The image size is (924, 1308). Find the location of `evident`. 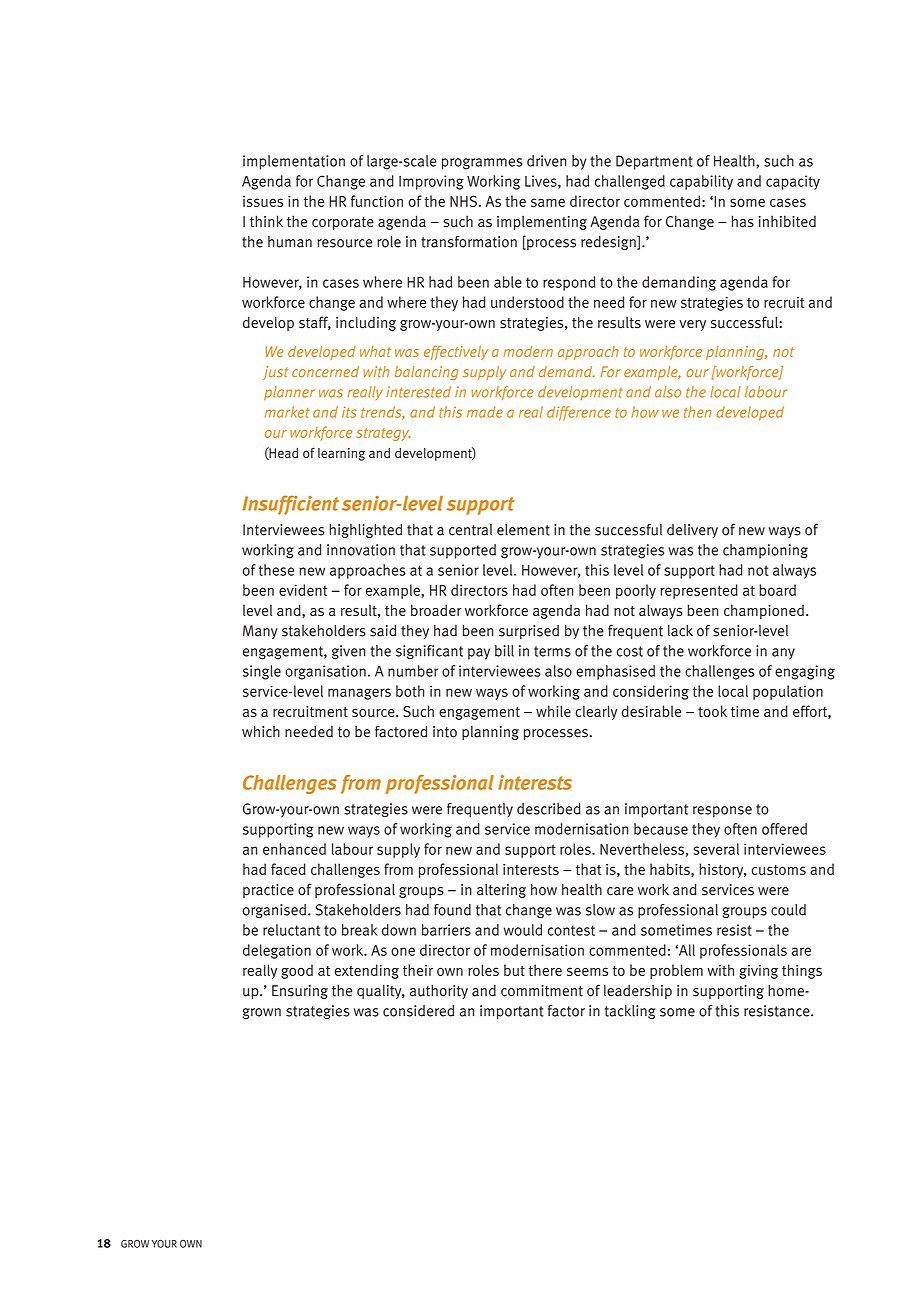

evident is located at coordinates (303, 590).
